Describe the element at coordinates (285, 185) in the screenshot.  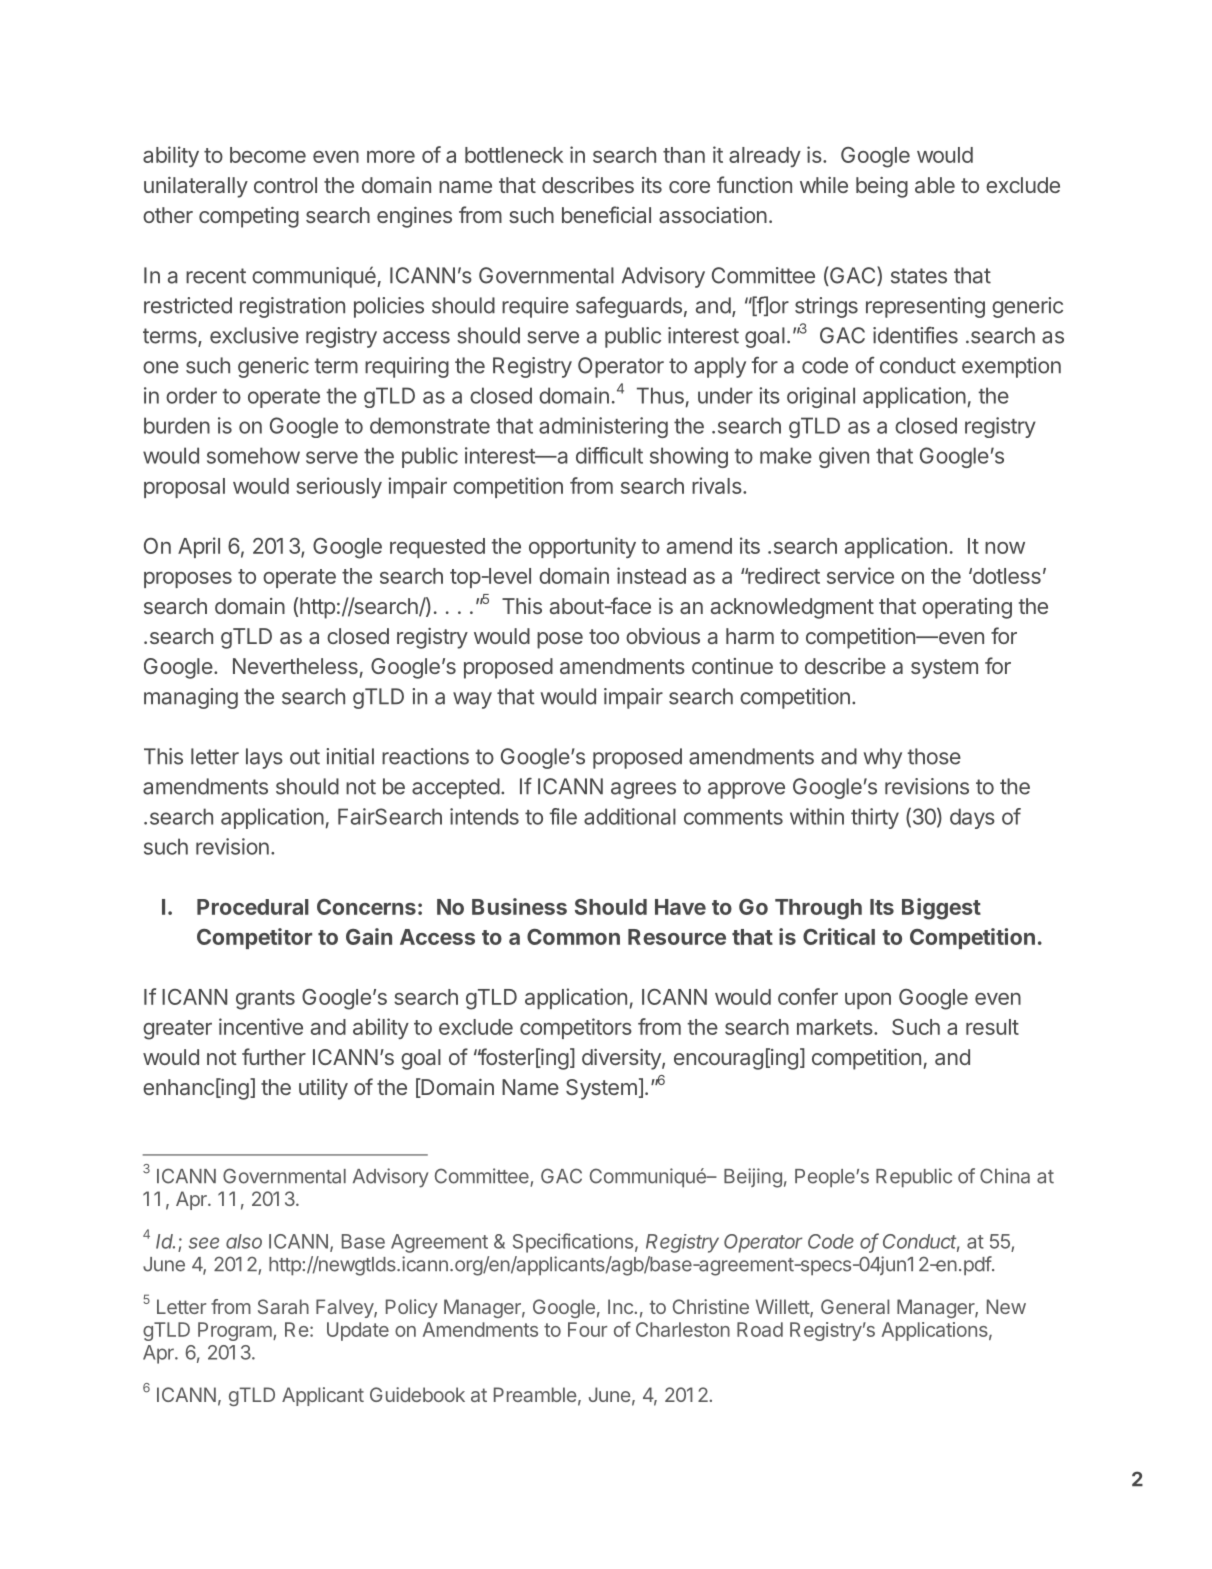
I see `control` at that location.
